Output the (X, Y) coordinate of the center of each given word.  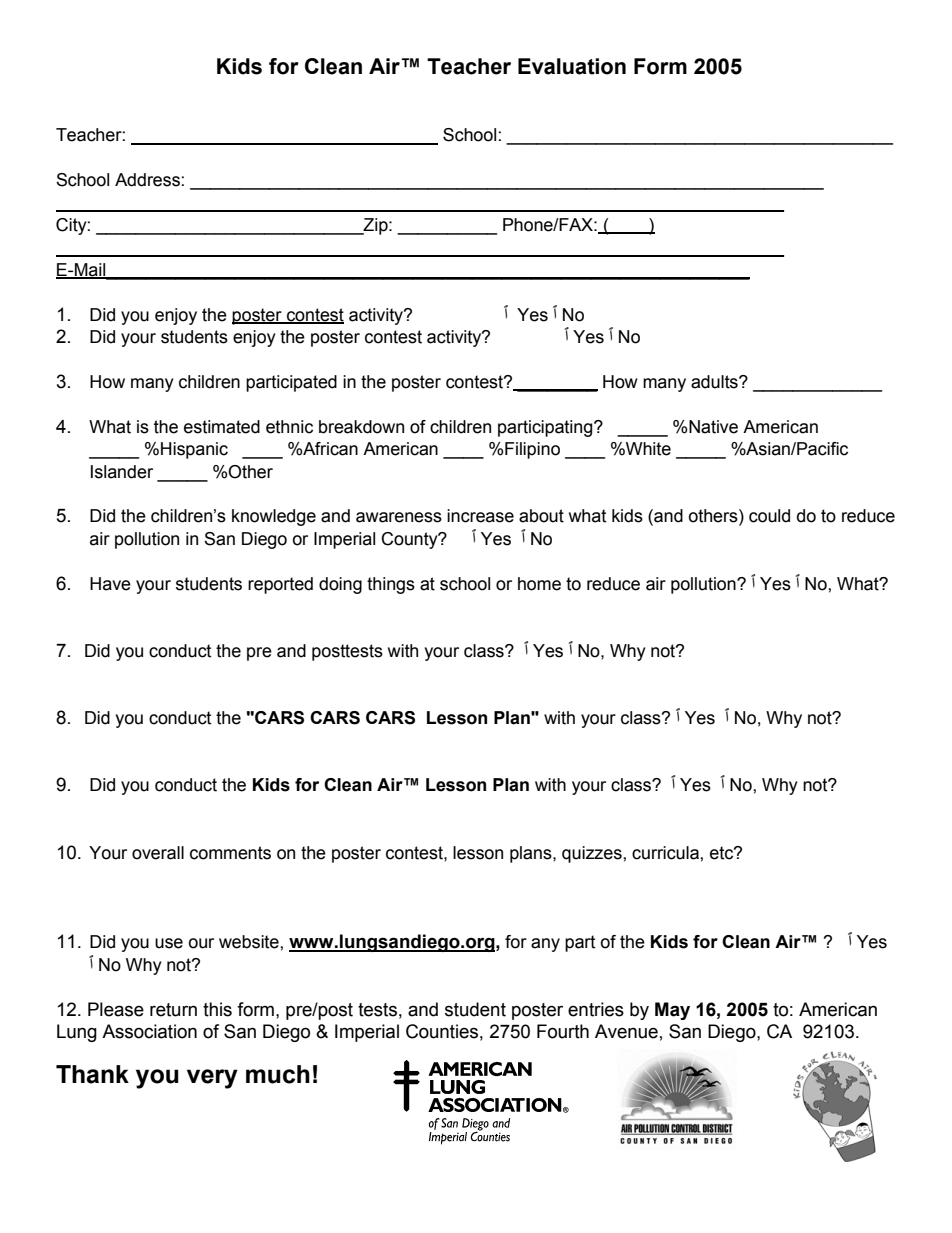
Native (713, 427)
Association (149, 1031)
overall (158, 853)
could (769, 516)
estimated (222, 427)
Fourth (563, 1031)
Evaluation (572, 66)
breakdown (361, 427)
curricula (666, 853)
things (391, 585)
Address (147, 180)
